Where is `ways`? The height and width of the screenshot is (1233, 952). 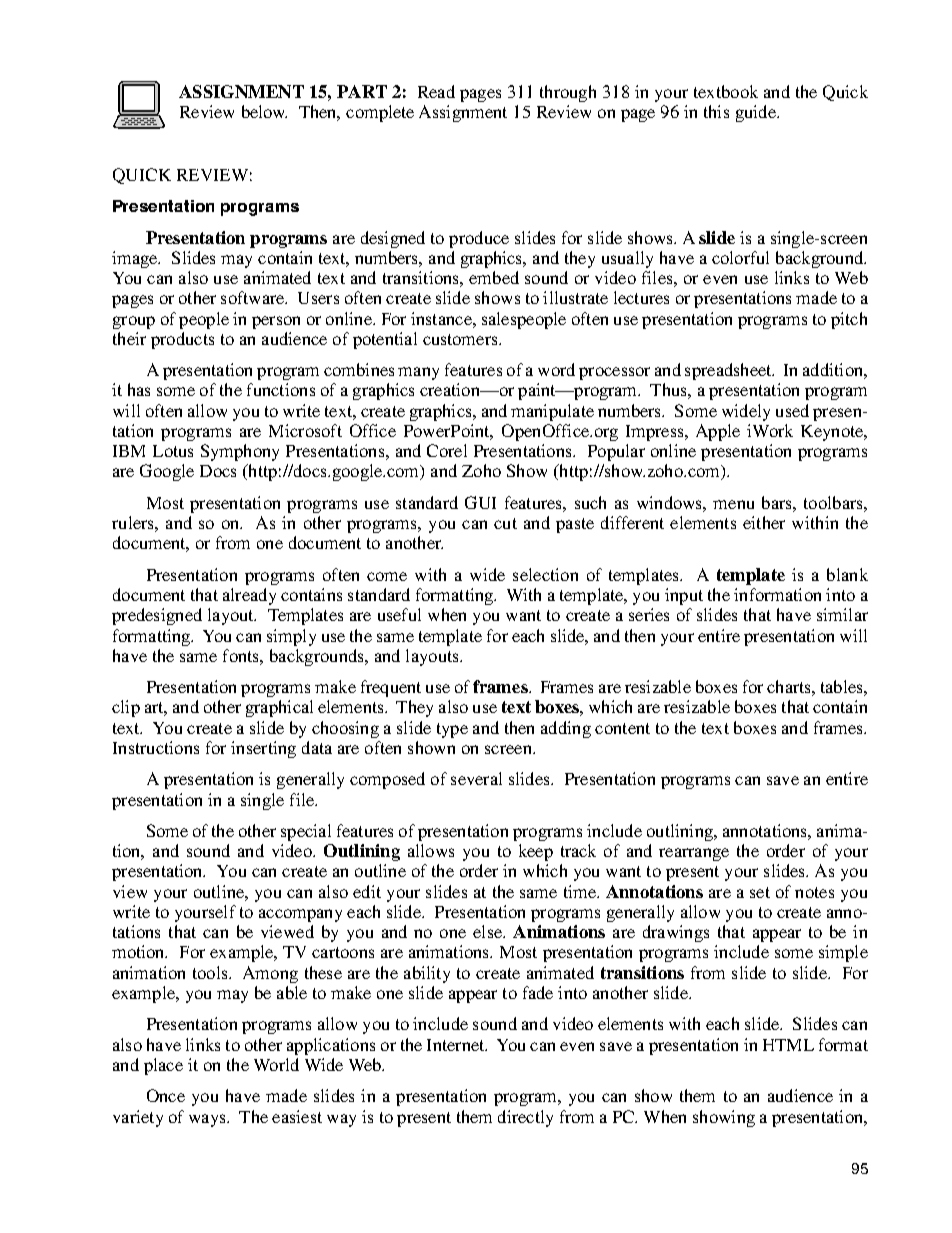
ways is located at coordinates (208, 1120).
